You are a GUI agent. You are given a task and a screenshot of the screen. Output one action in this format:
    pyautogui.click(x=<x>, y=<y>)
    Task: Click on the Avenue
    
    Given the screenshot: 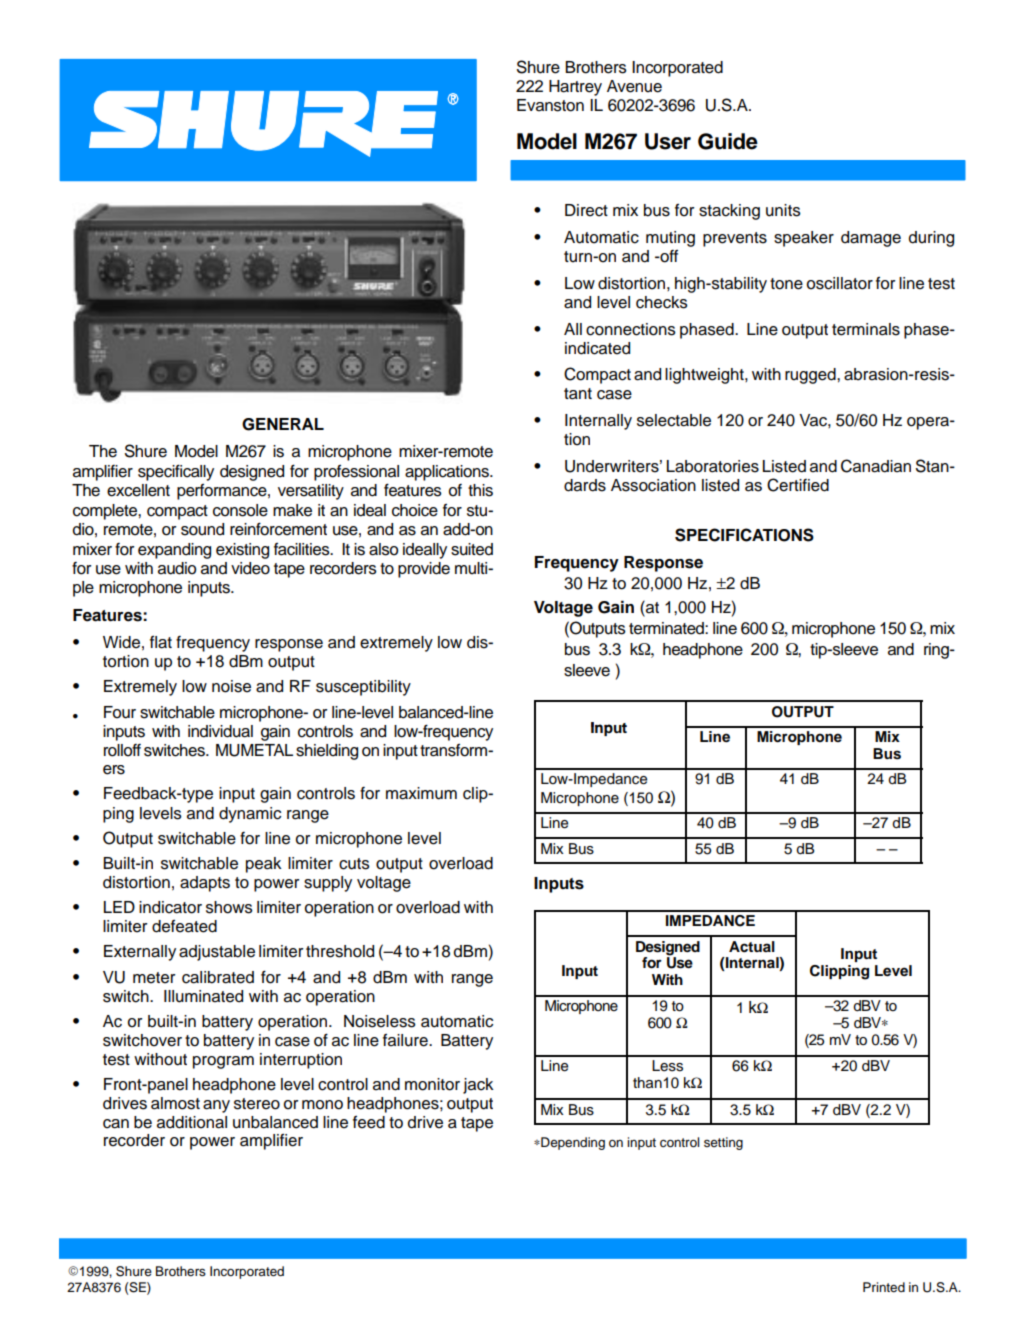 What is the action you would take?
    pyautogui.click(x=634, y=86)
